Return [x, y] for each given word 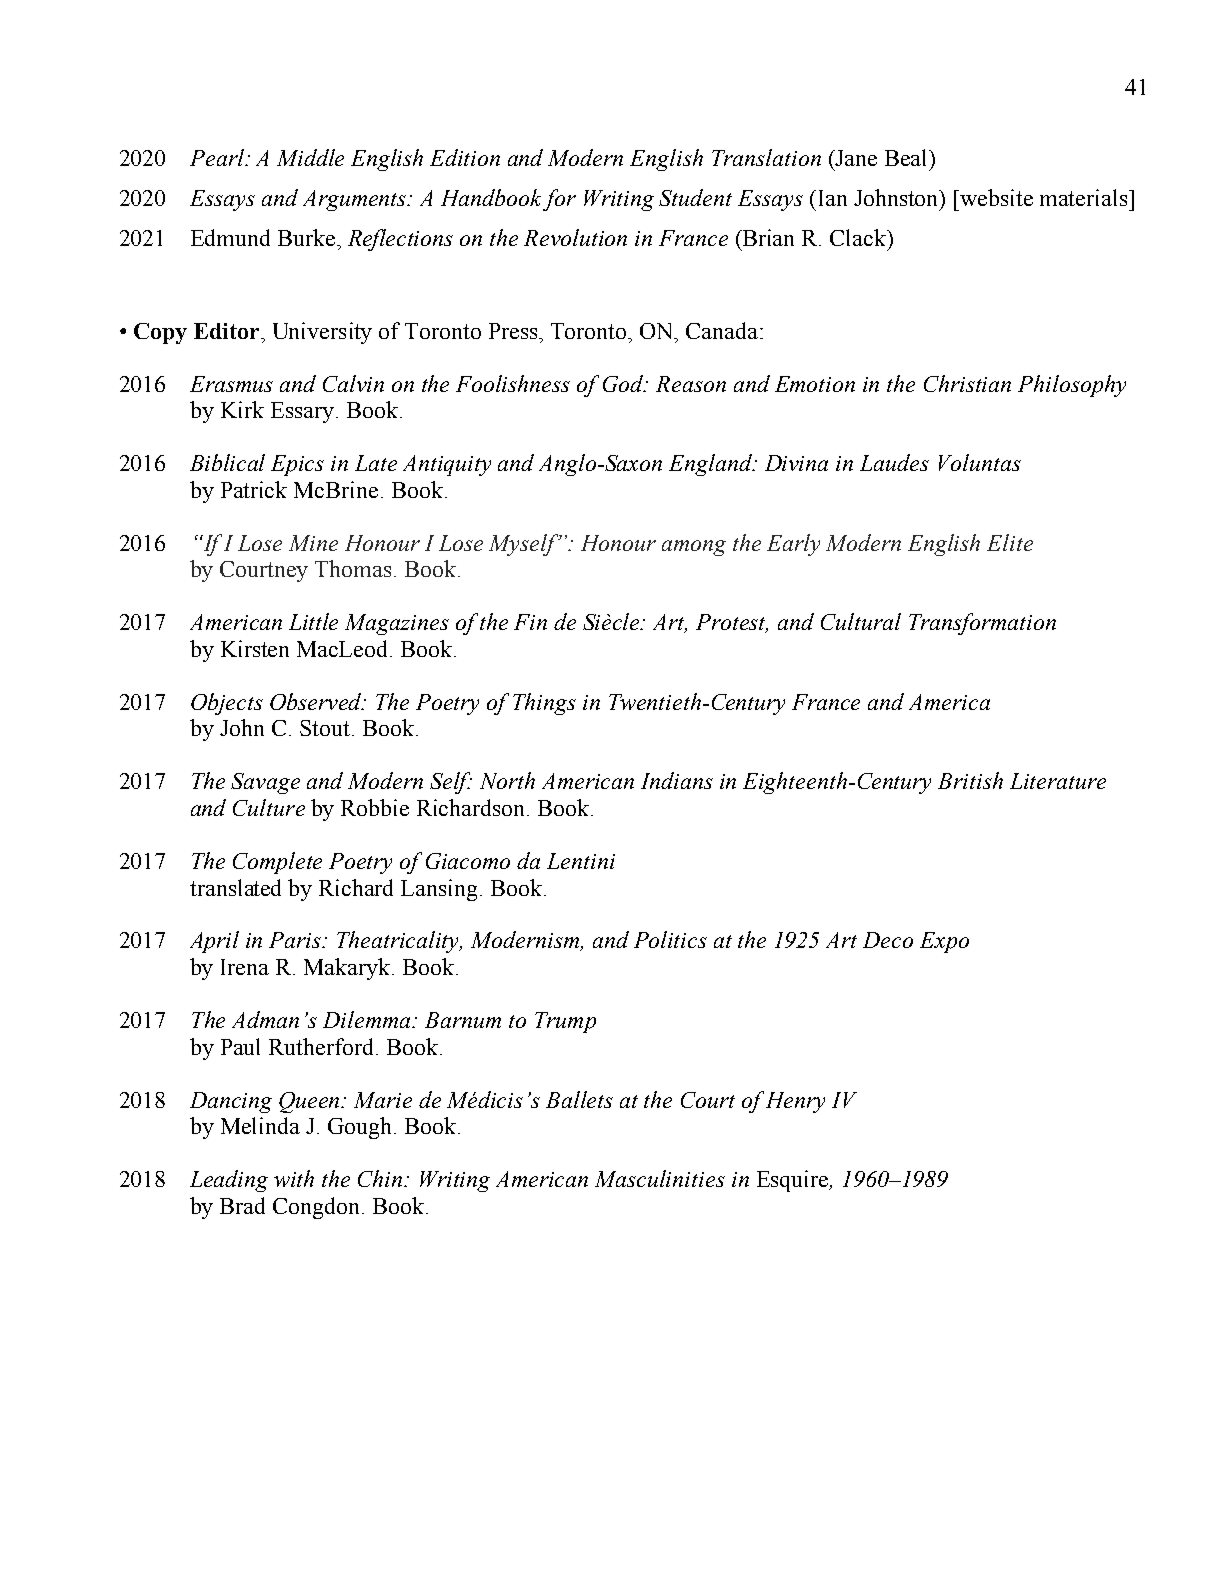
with [294, 1178]
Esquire [794, 1181]
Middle [310, 157]
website [996, 197]
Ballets [579, 1099]
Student [695, 197]
